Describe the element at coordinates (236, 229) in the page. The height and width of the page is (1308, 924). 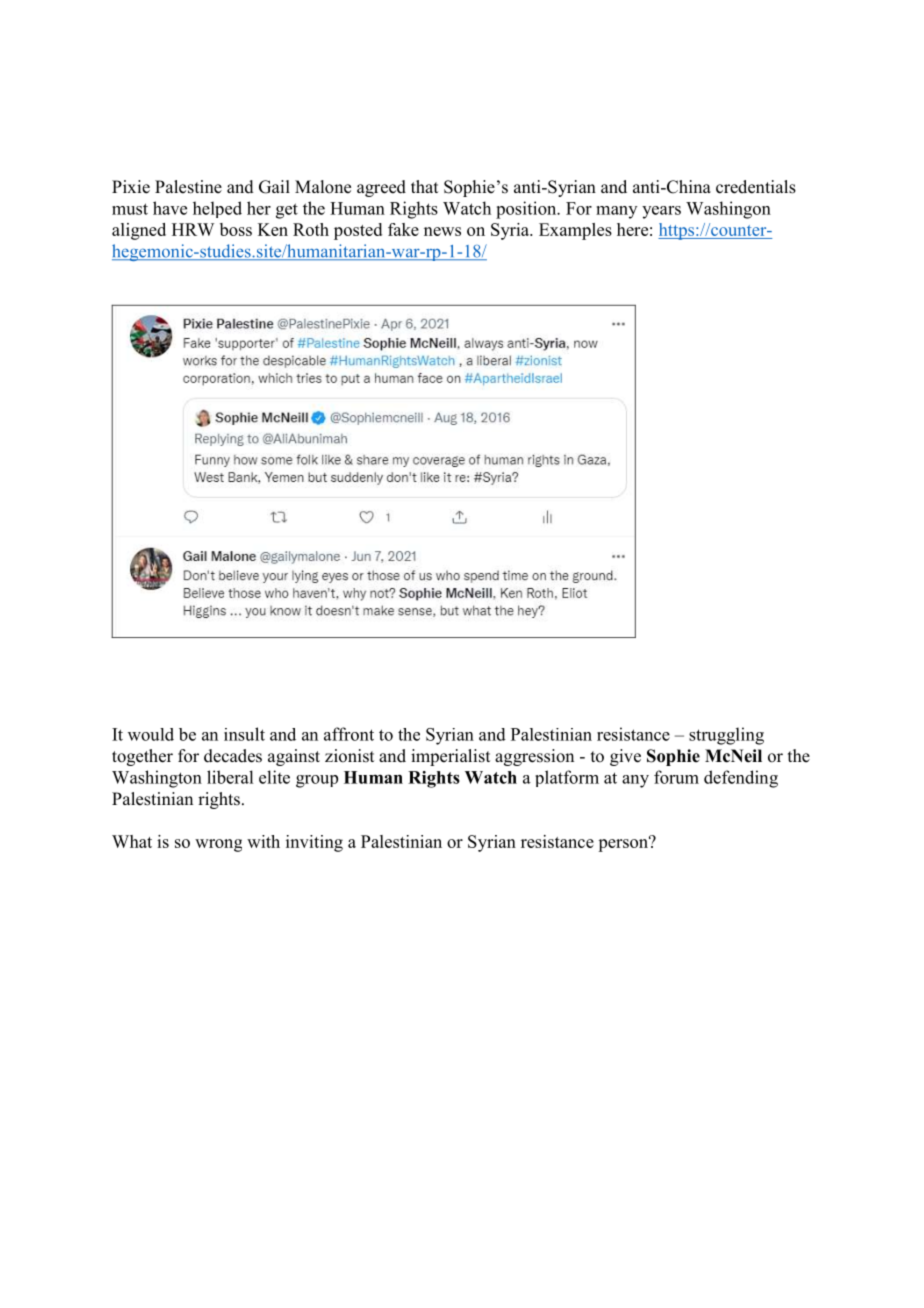
I see `boss` at that location.
